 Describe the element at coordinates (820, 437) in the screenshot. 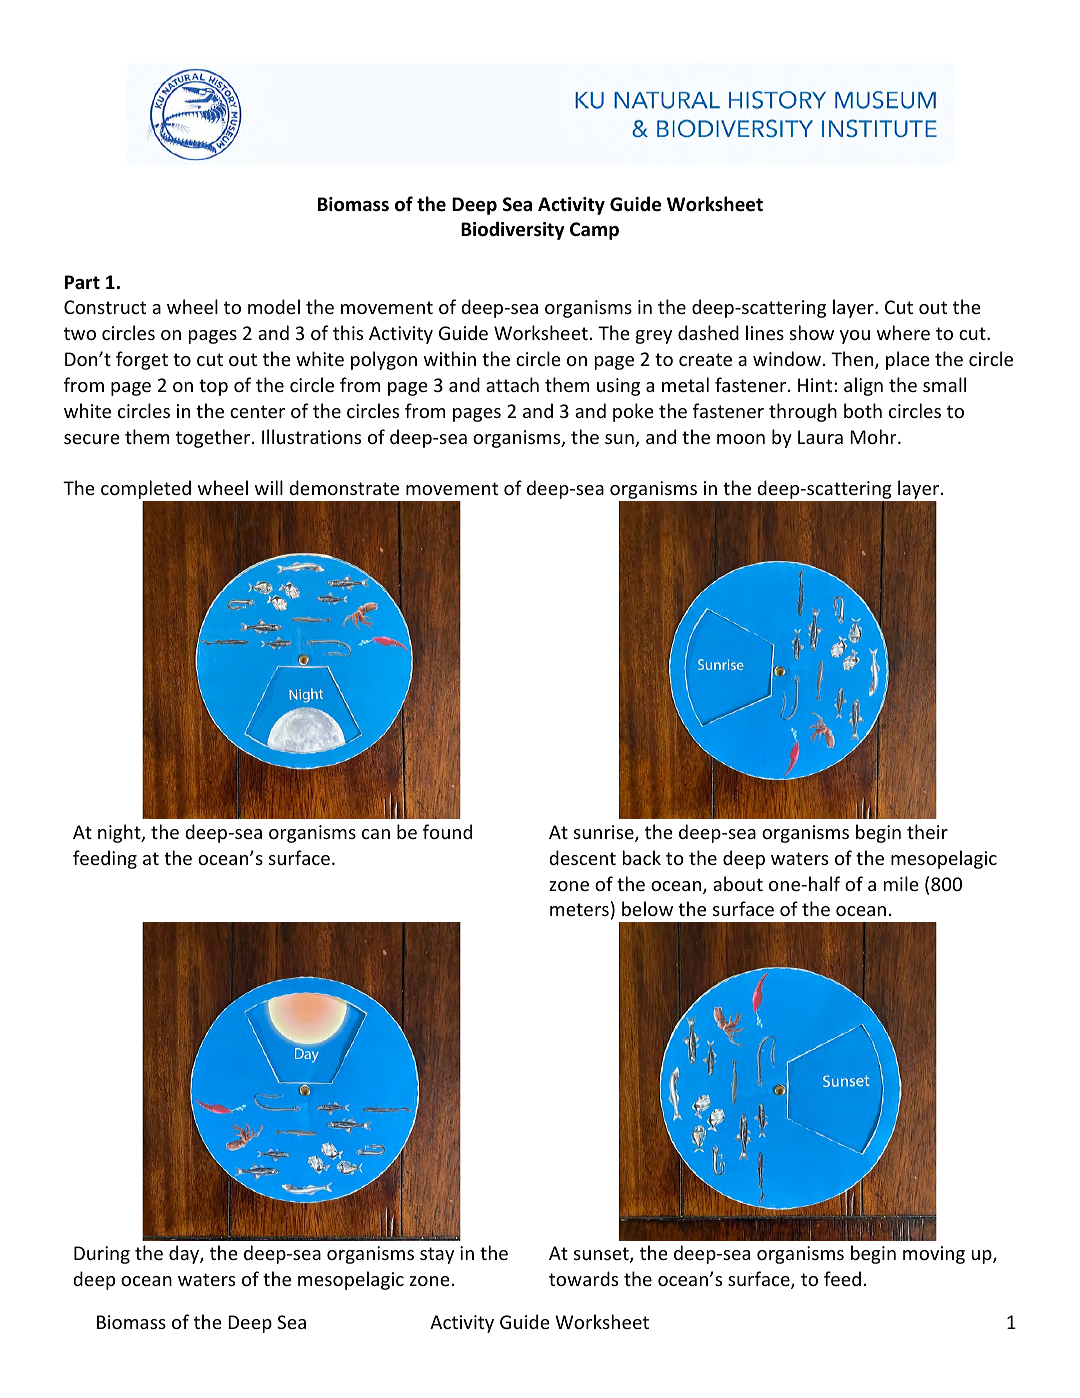

I see `Laura` at that location.
